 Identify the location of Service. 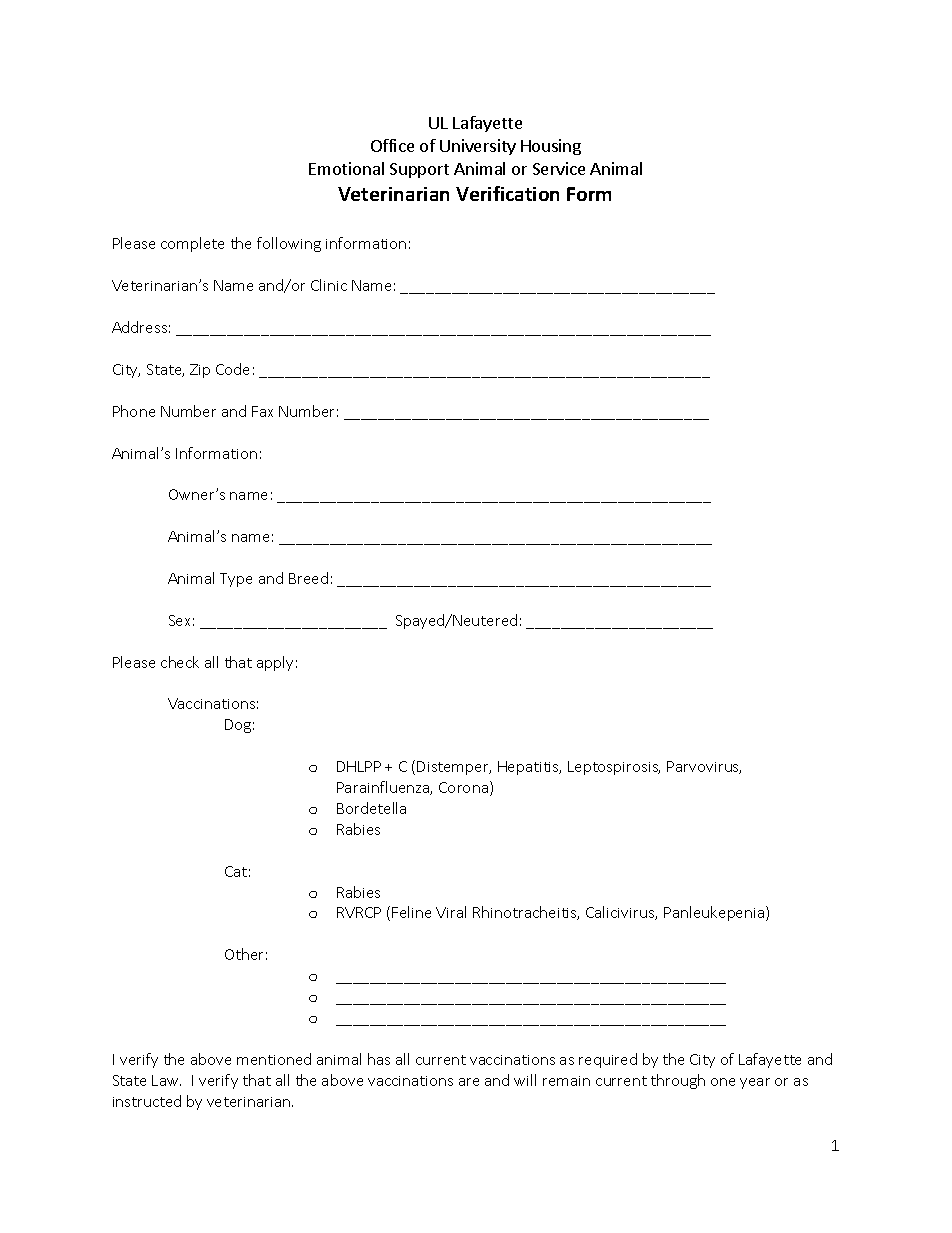
(559, 168).
